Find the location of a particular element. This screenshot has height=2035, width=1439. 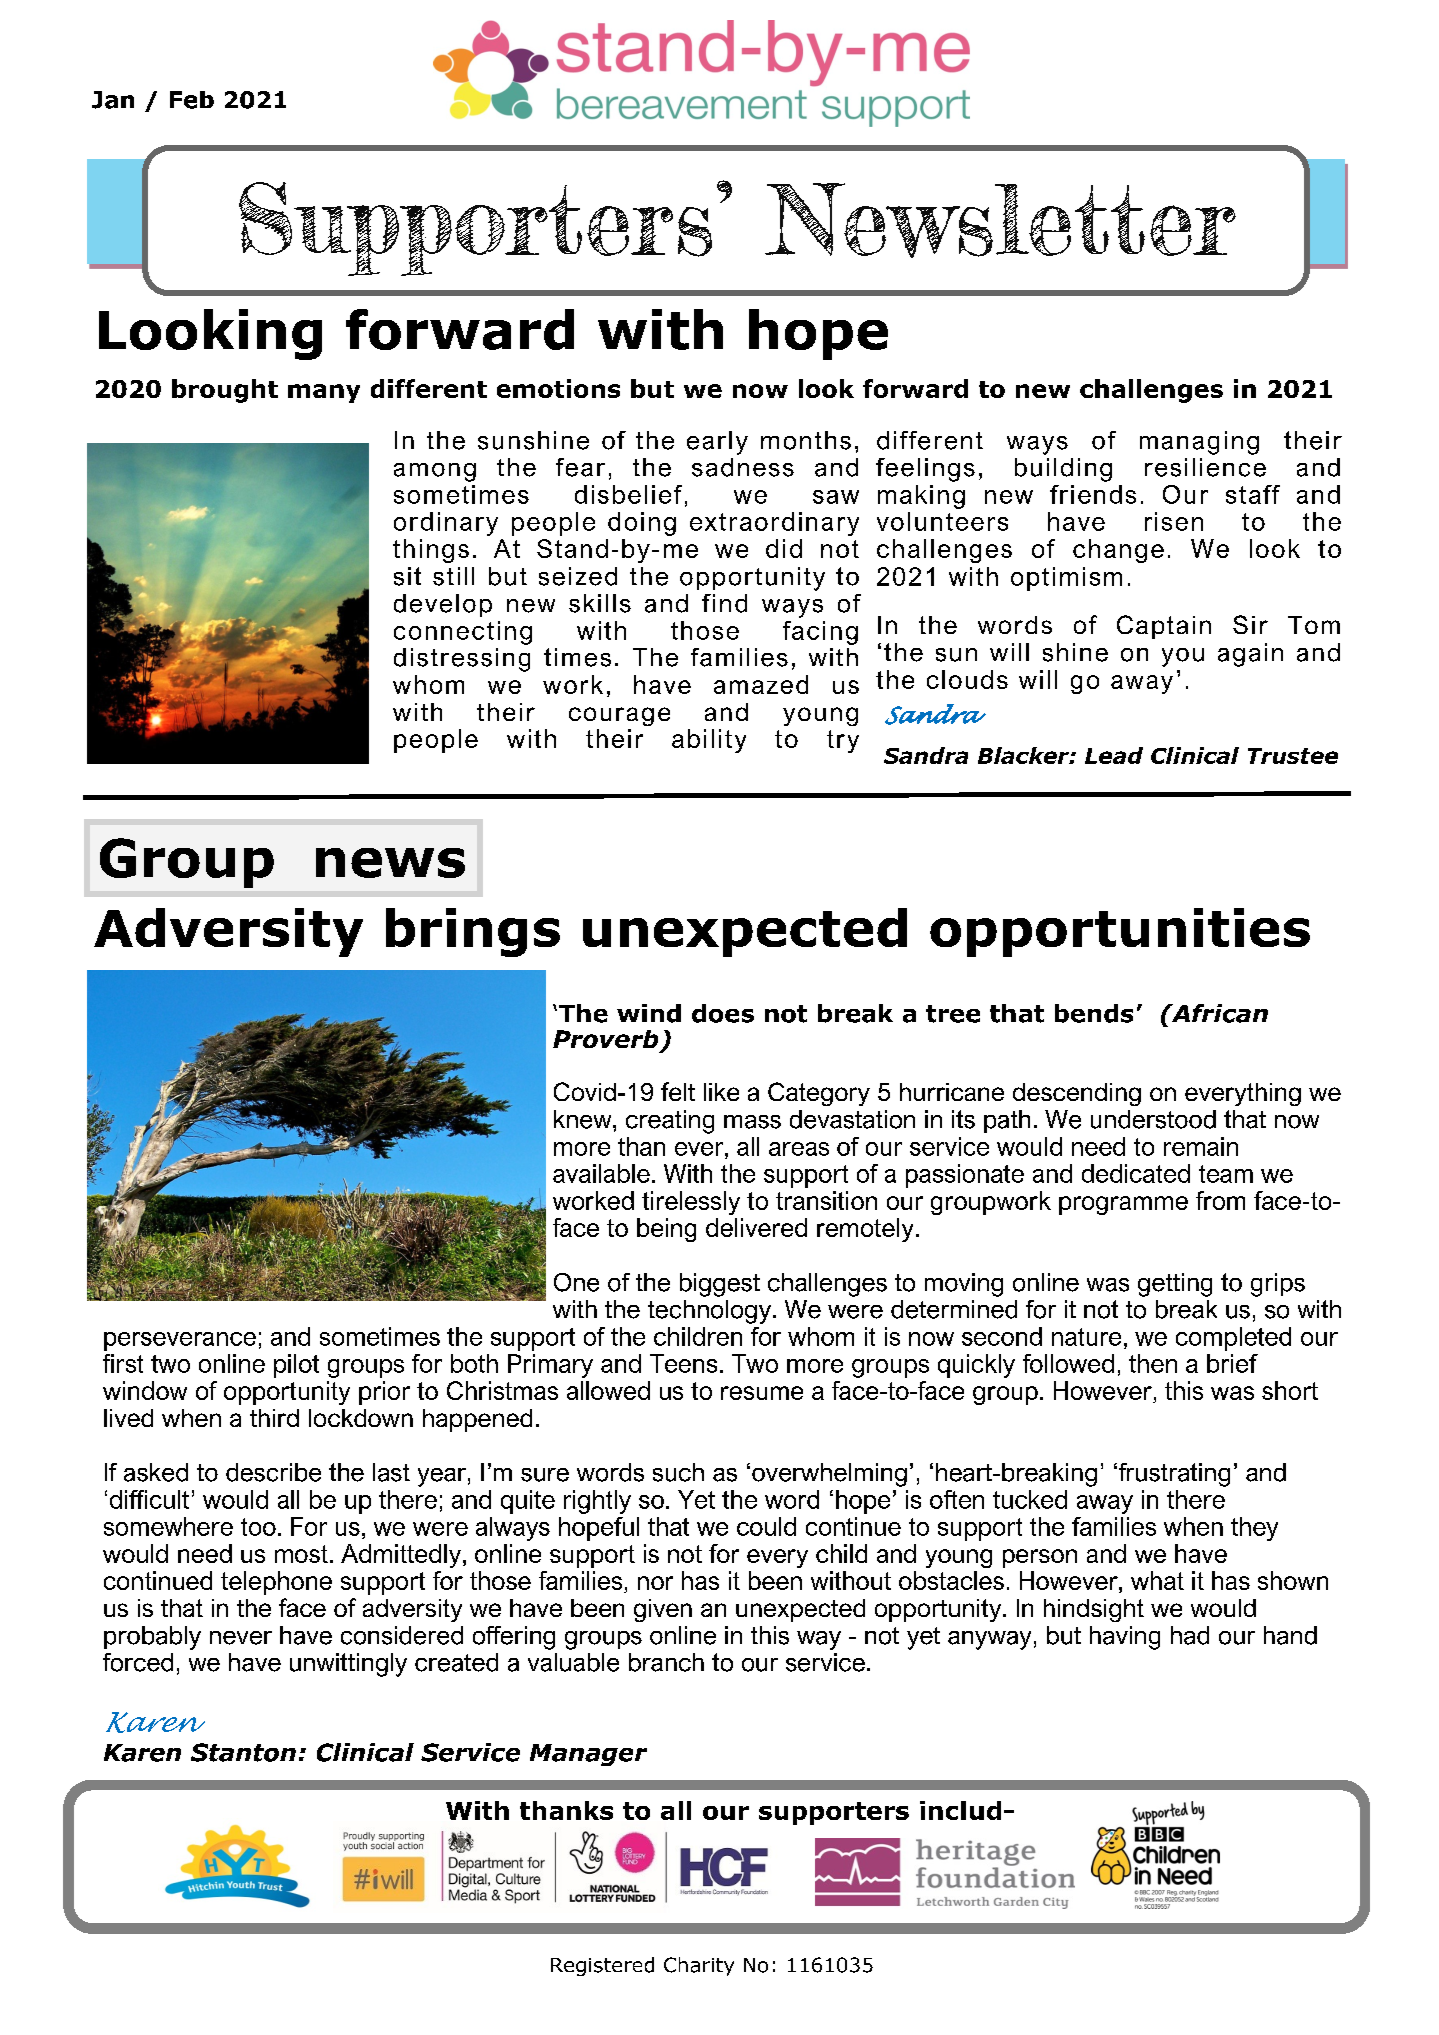

Feb is located at coordinates (192, 100).
